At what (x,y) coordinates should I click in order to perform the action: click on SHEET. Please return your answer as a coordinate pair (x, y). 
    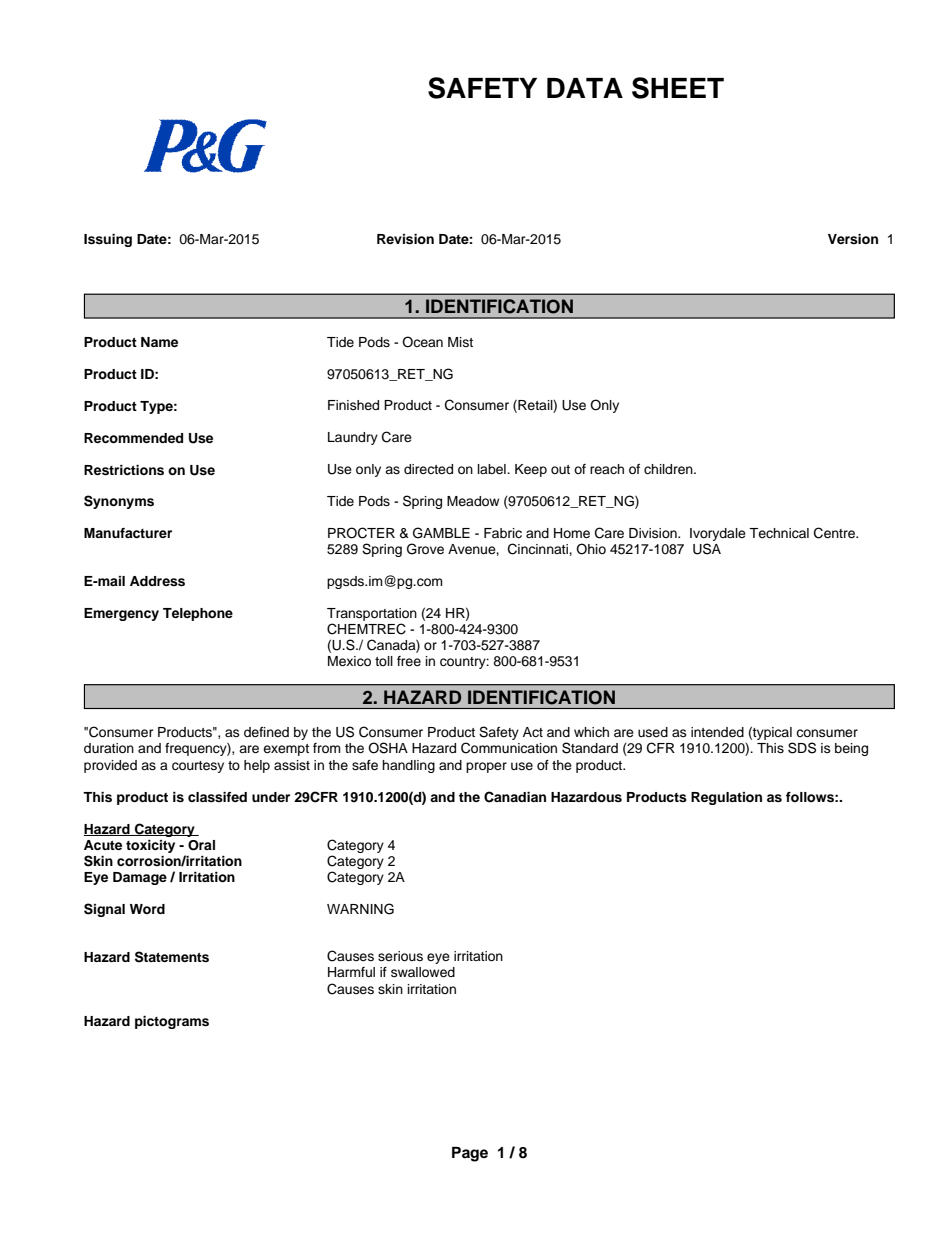
    Looking at the image, I should click on (678, 88).
